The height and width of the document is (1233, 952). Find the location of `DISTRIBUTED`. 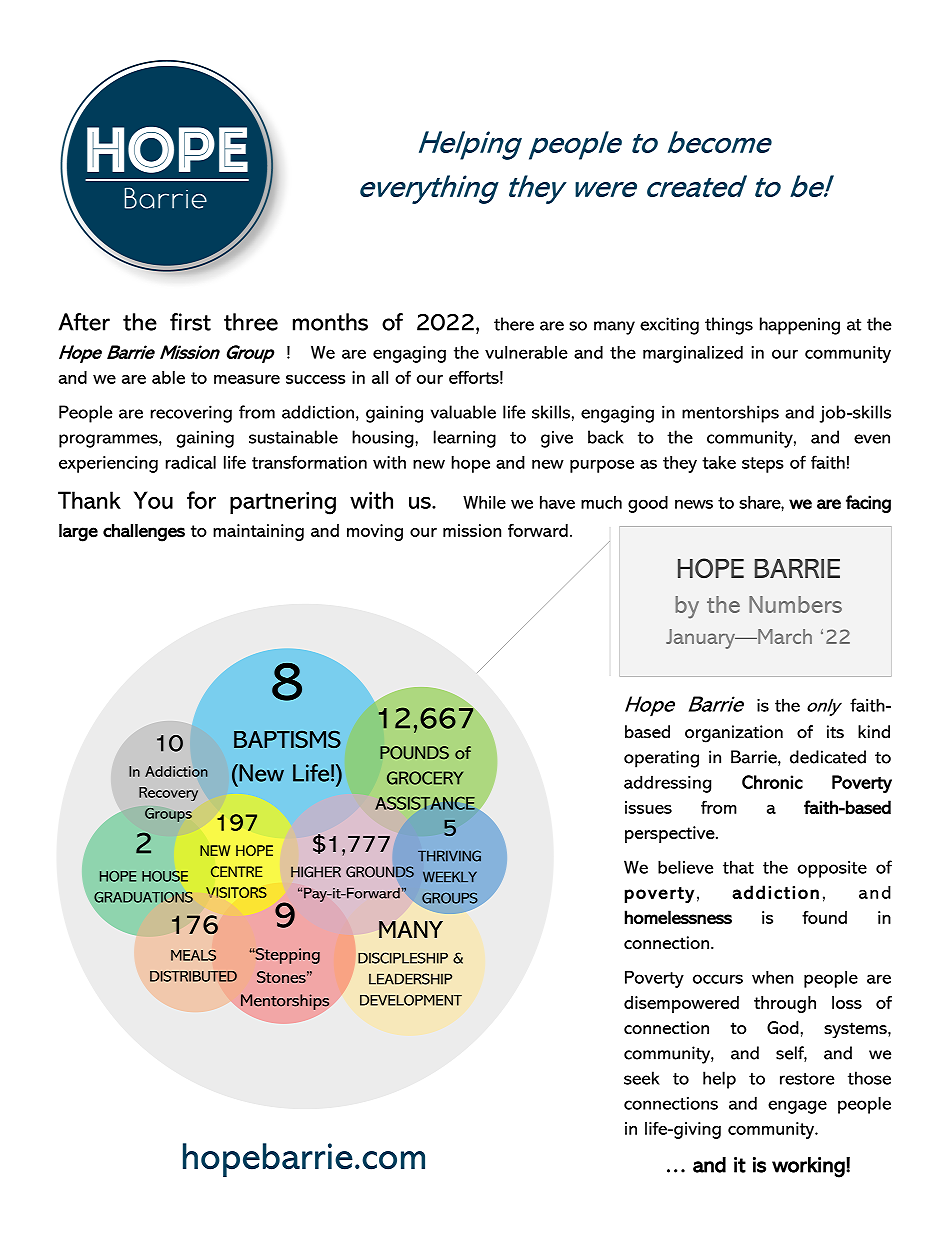

DISTRIBUTED is located at coordinates (193, 976).
